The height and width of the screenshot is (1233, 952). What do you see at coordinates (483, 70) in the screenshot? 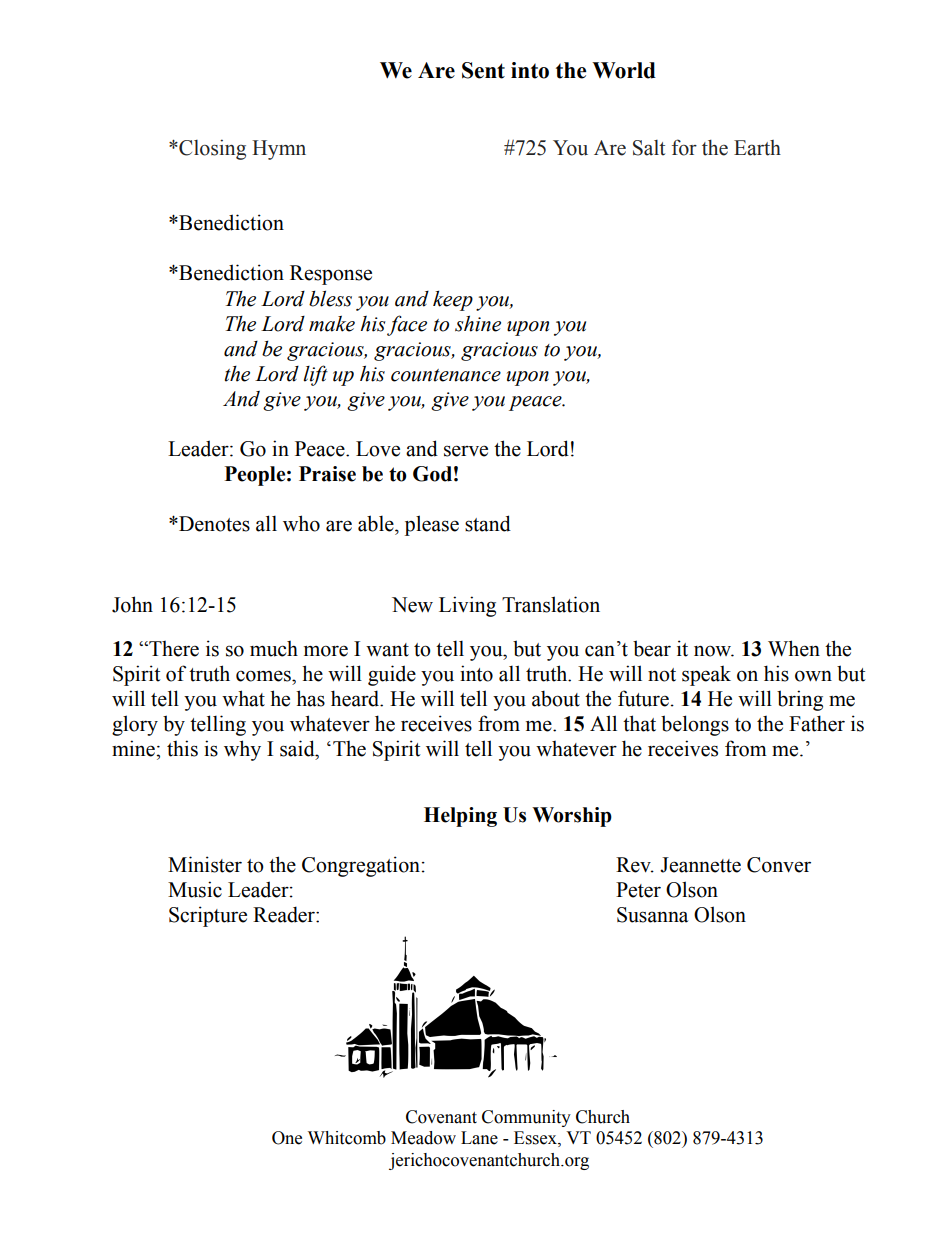
I see `Sent` at bounding box center [483, 70].
